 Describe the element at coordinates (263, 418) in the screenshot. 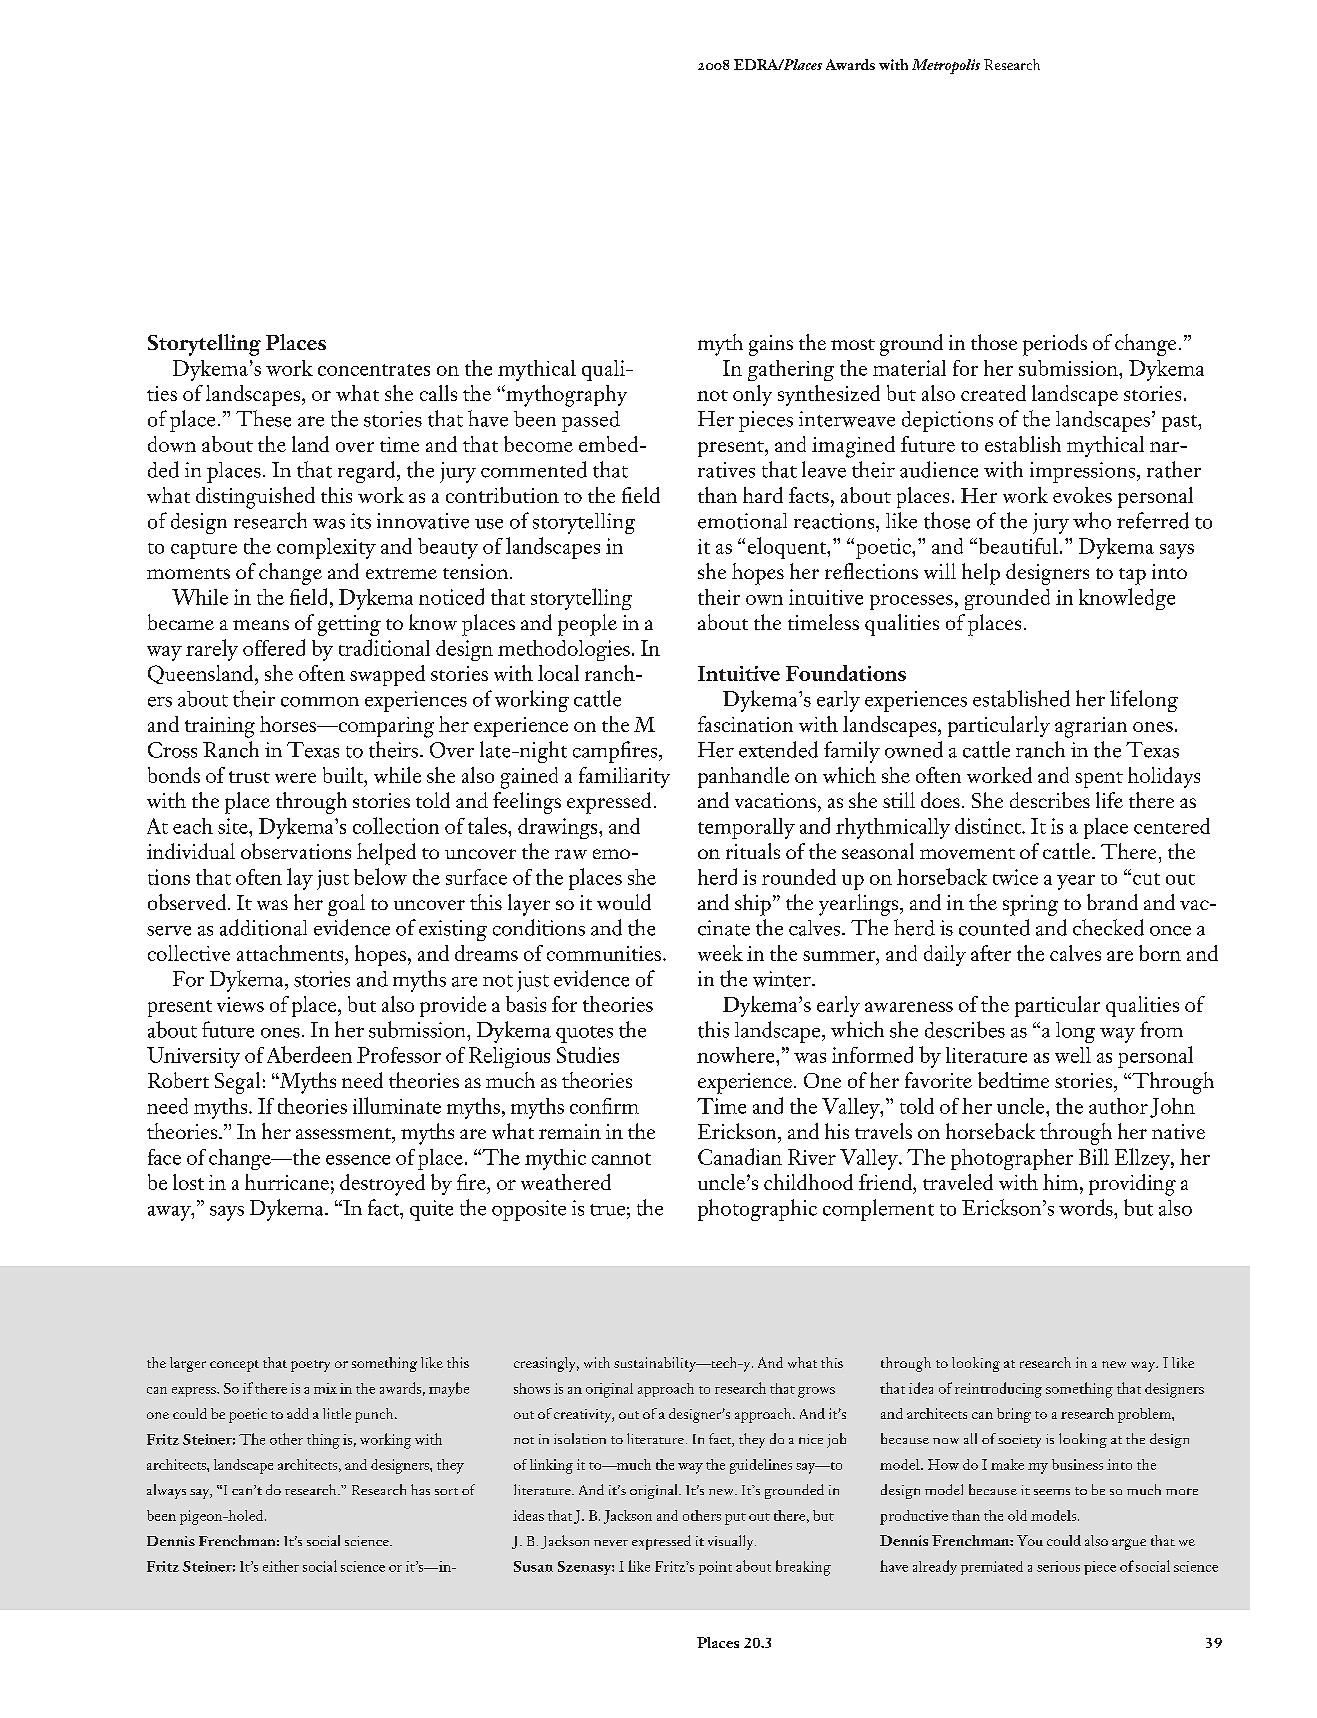

I see `These` at that location.
